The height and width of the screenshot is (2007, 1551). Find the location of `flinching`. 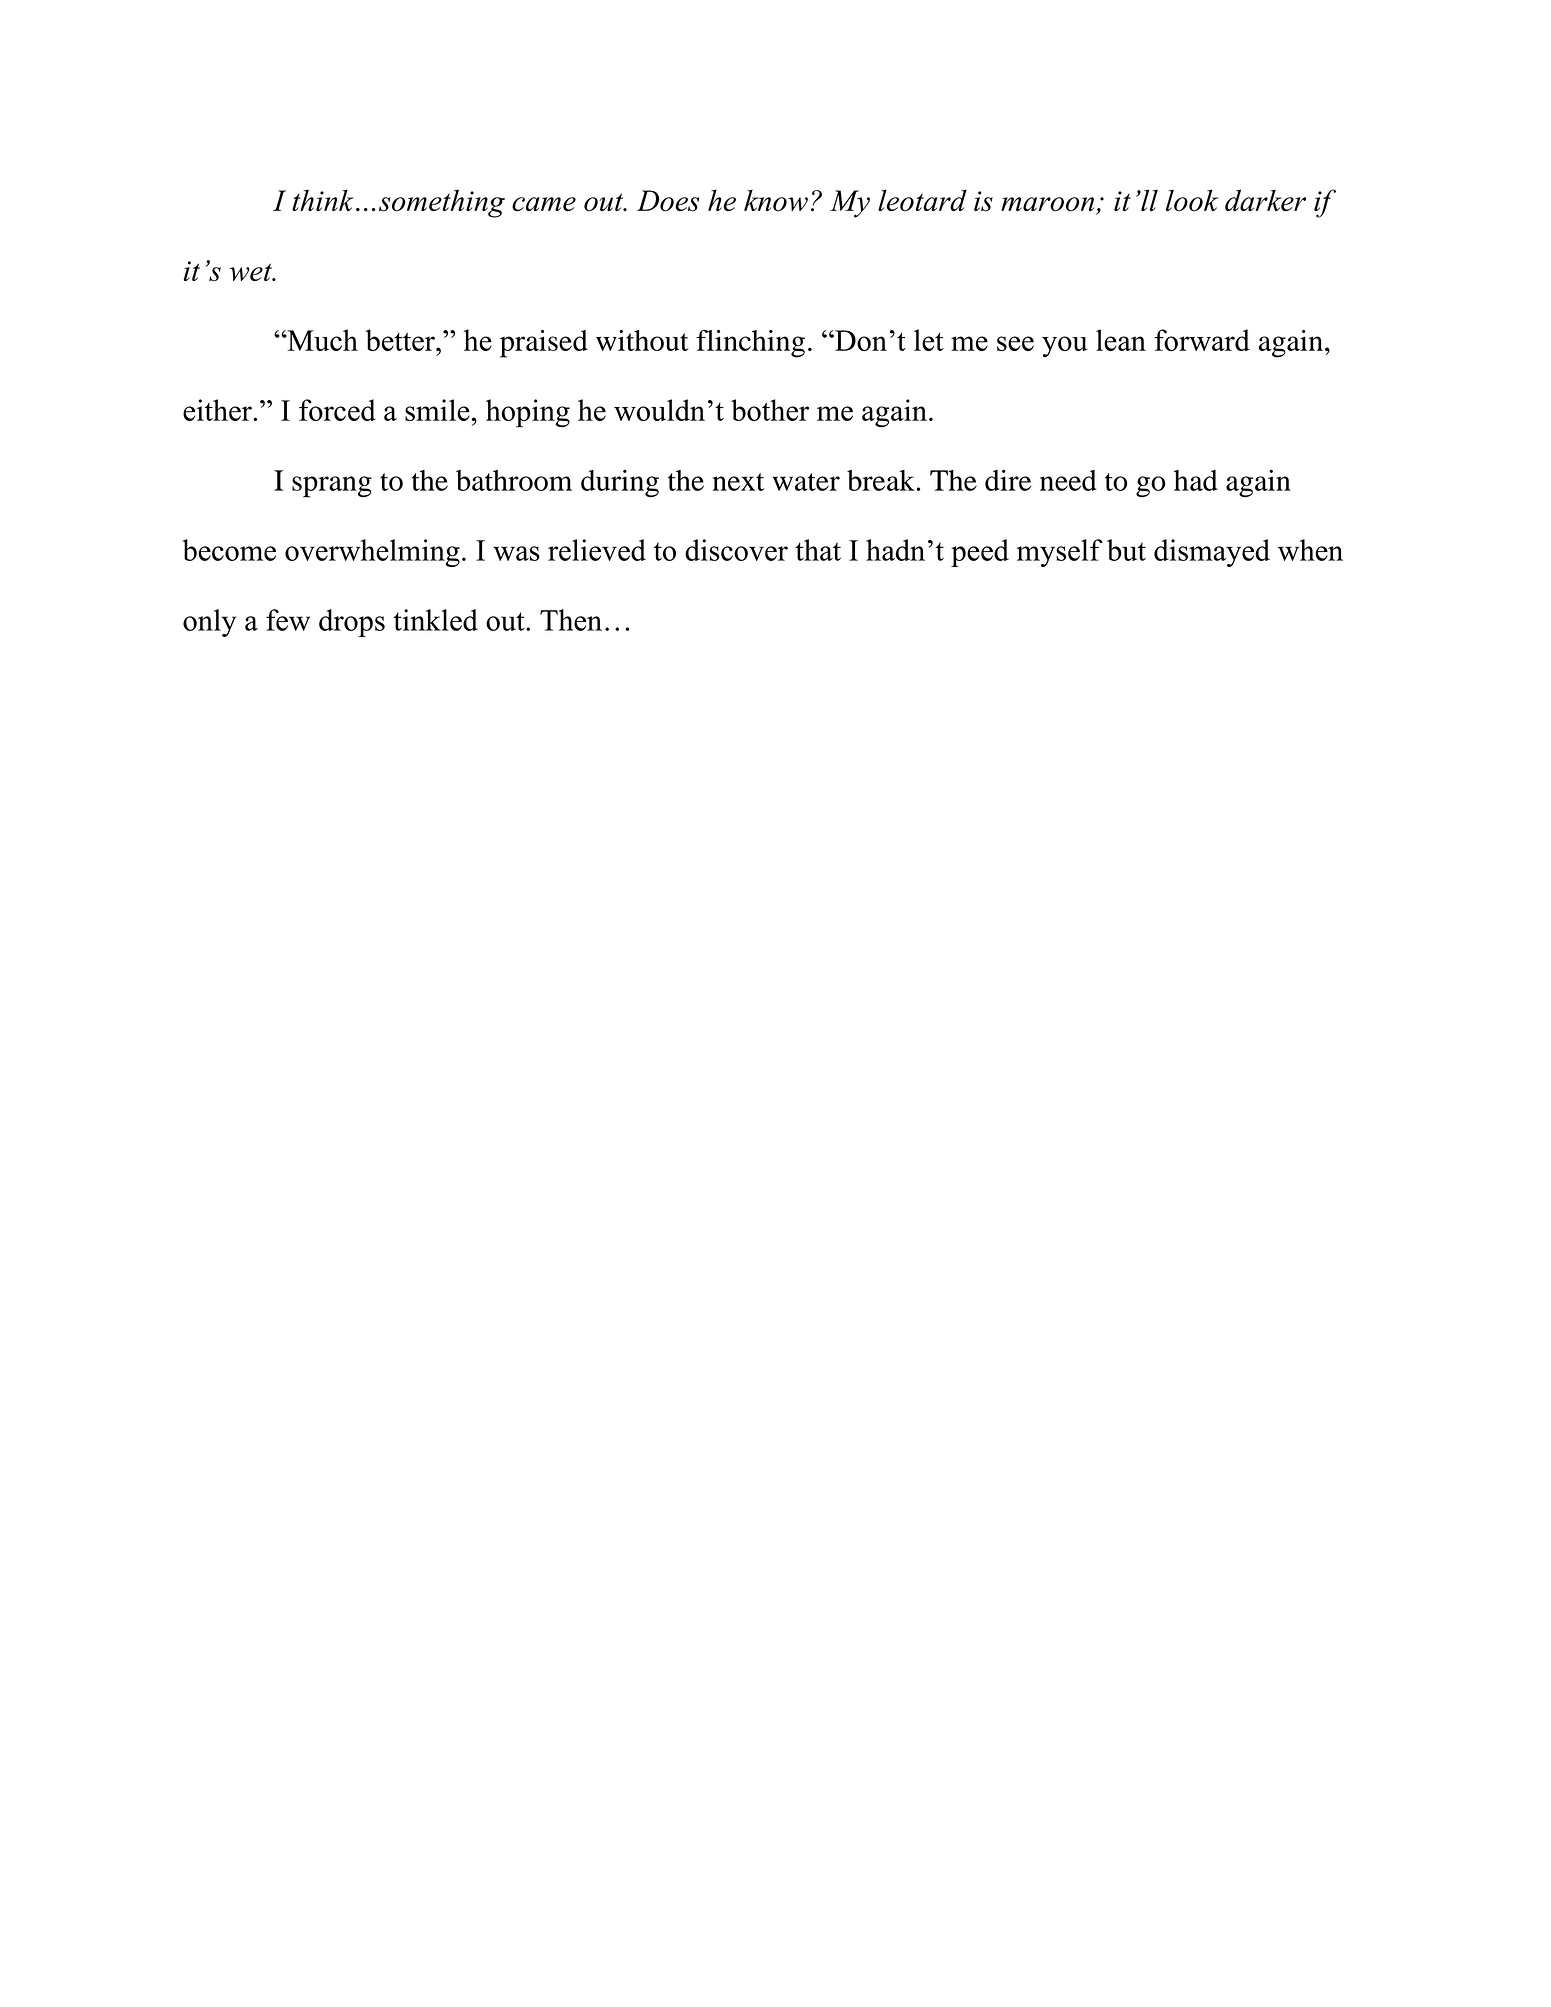

flinching is located at coordinates (750, 344).
